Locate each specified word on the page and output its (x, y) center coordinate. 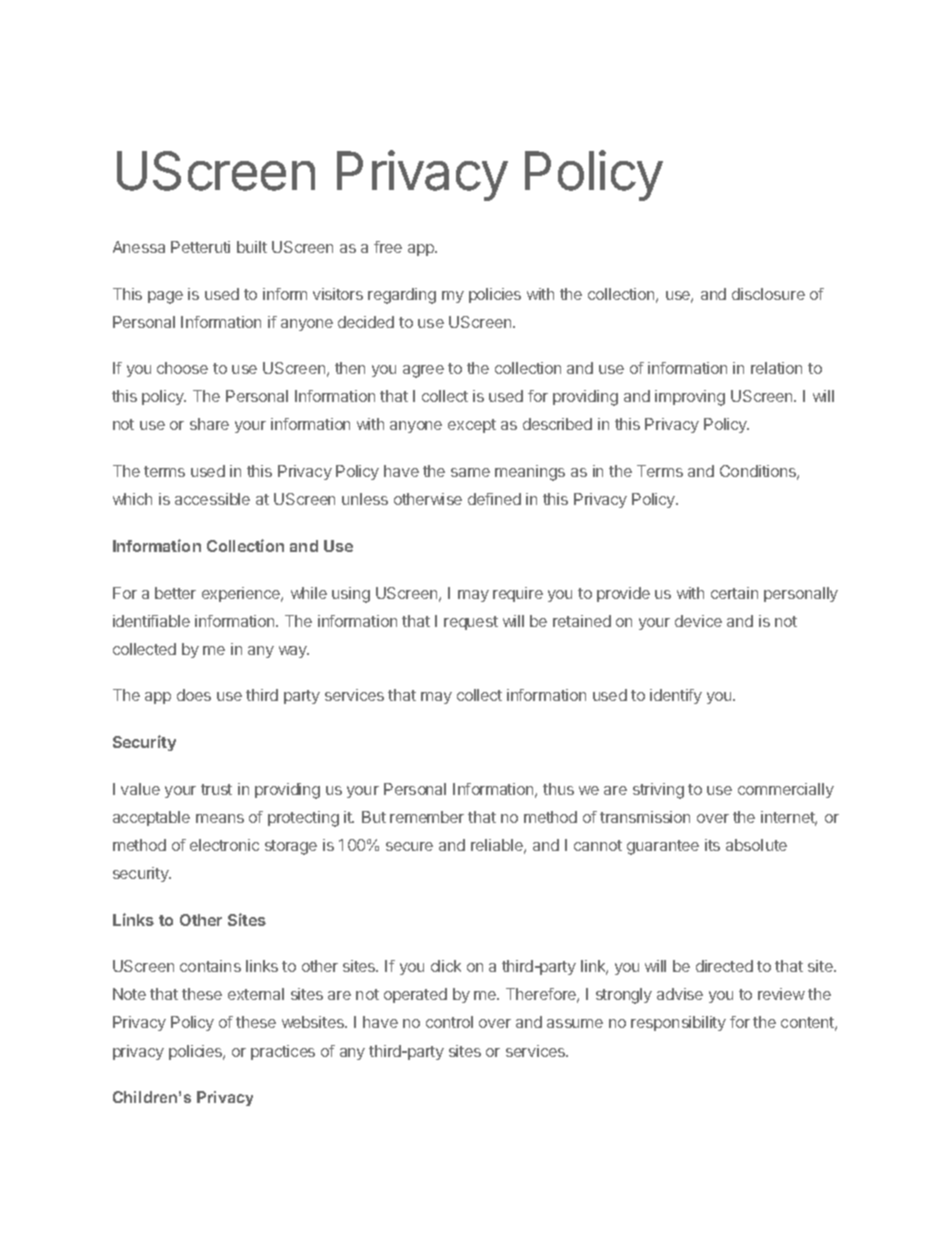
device (698, 621)
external (256, 994)
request (471, 623)
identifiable (151, 621)
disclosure (768, 294)
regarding (402, 296)
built (252, 247)
